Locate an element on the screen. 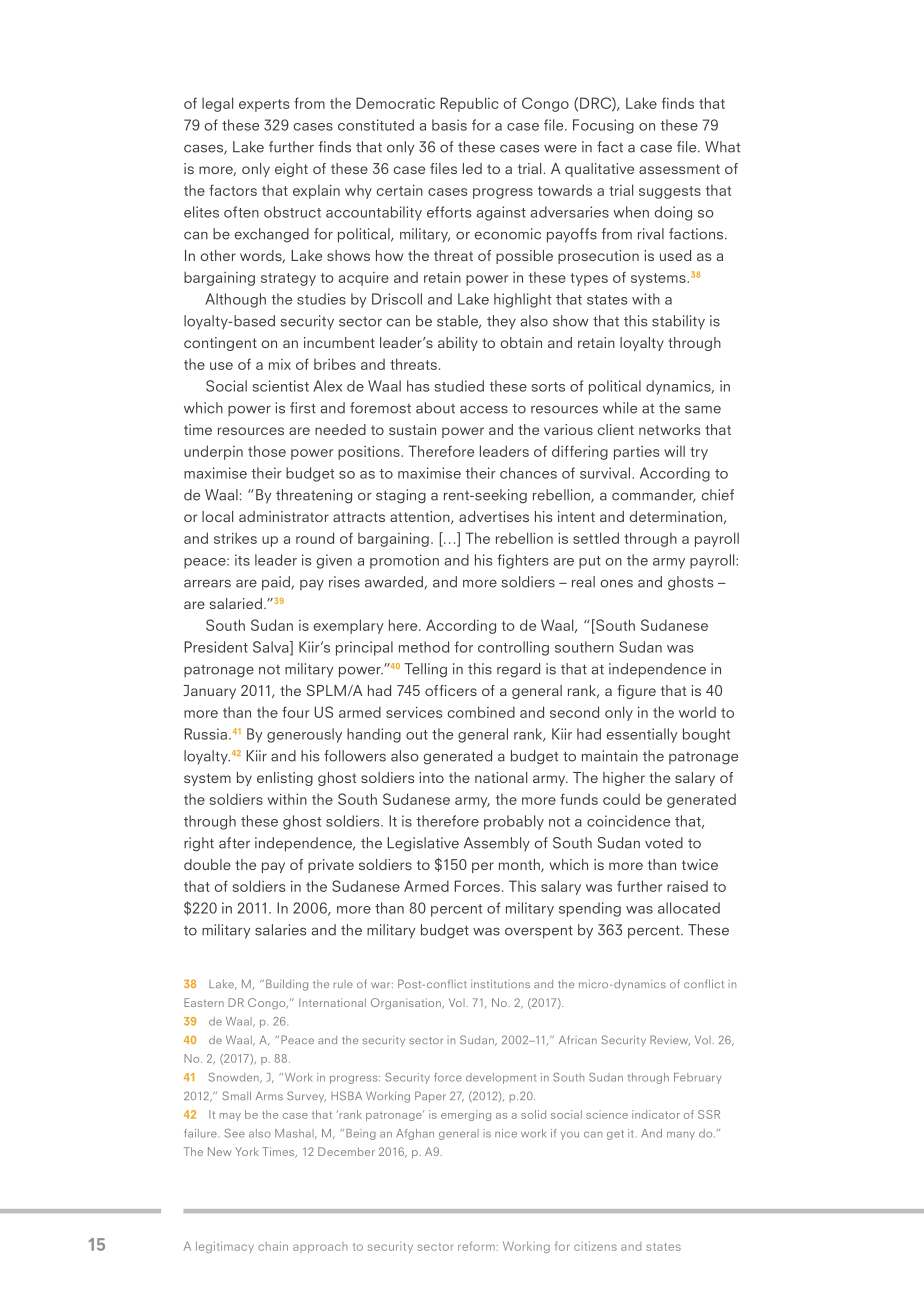  experts is located at coordinates (264, 105).
